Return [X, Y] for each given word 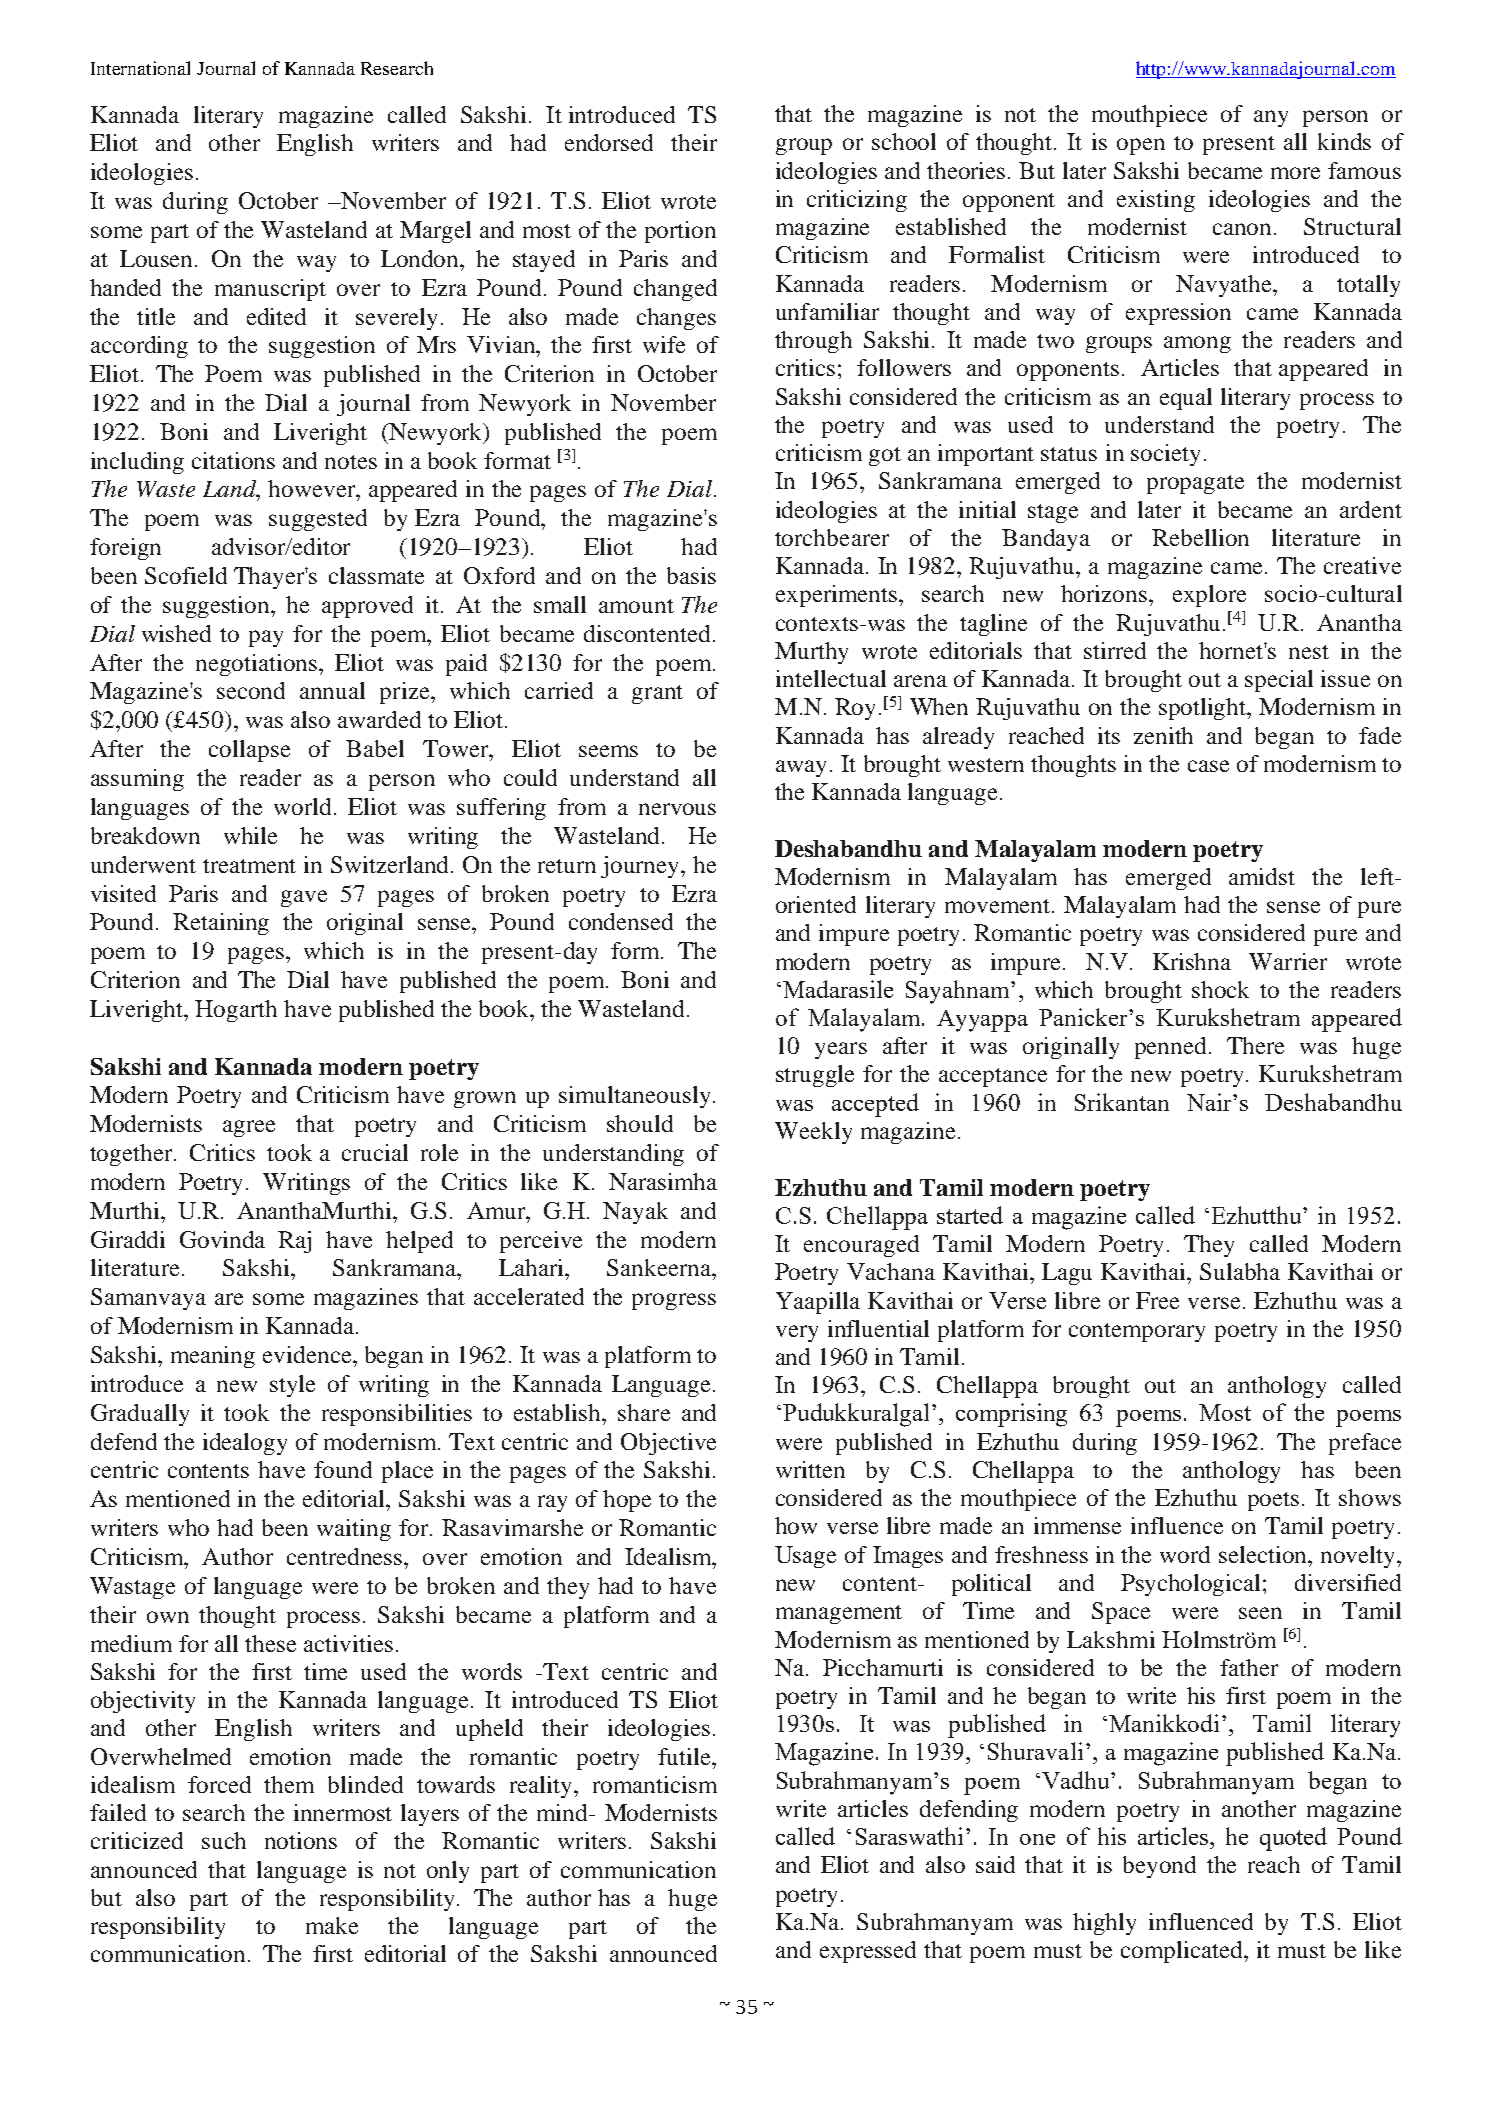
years [841, 1050]
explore [1209, 596]
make [332, 1925]
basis [691, 575]
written [810, 1469]
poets [1273, 1501]
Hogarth [236, 1011]
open [1141, 146]
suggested [318, 520]
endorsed [609, 142]
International [140, 68]
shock [1220, 989]
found [343, 1469]
